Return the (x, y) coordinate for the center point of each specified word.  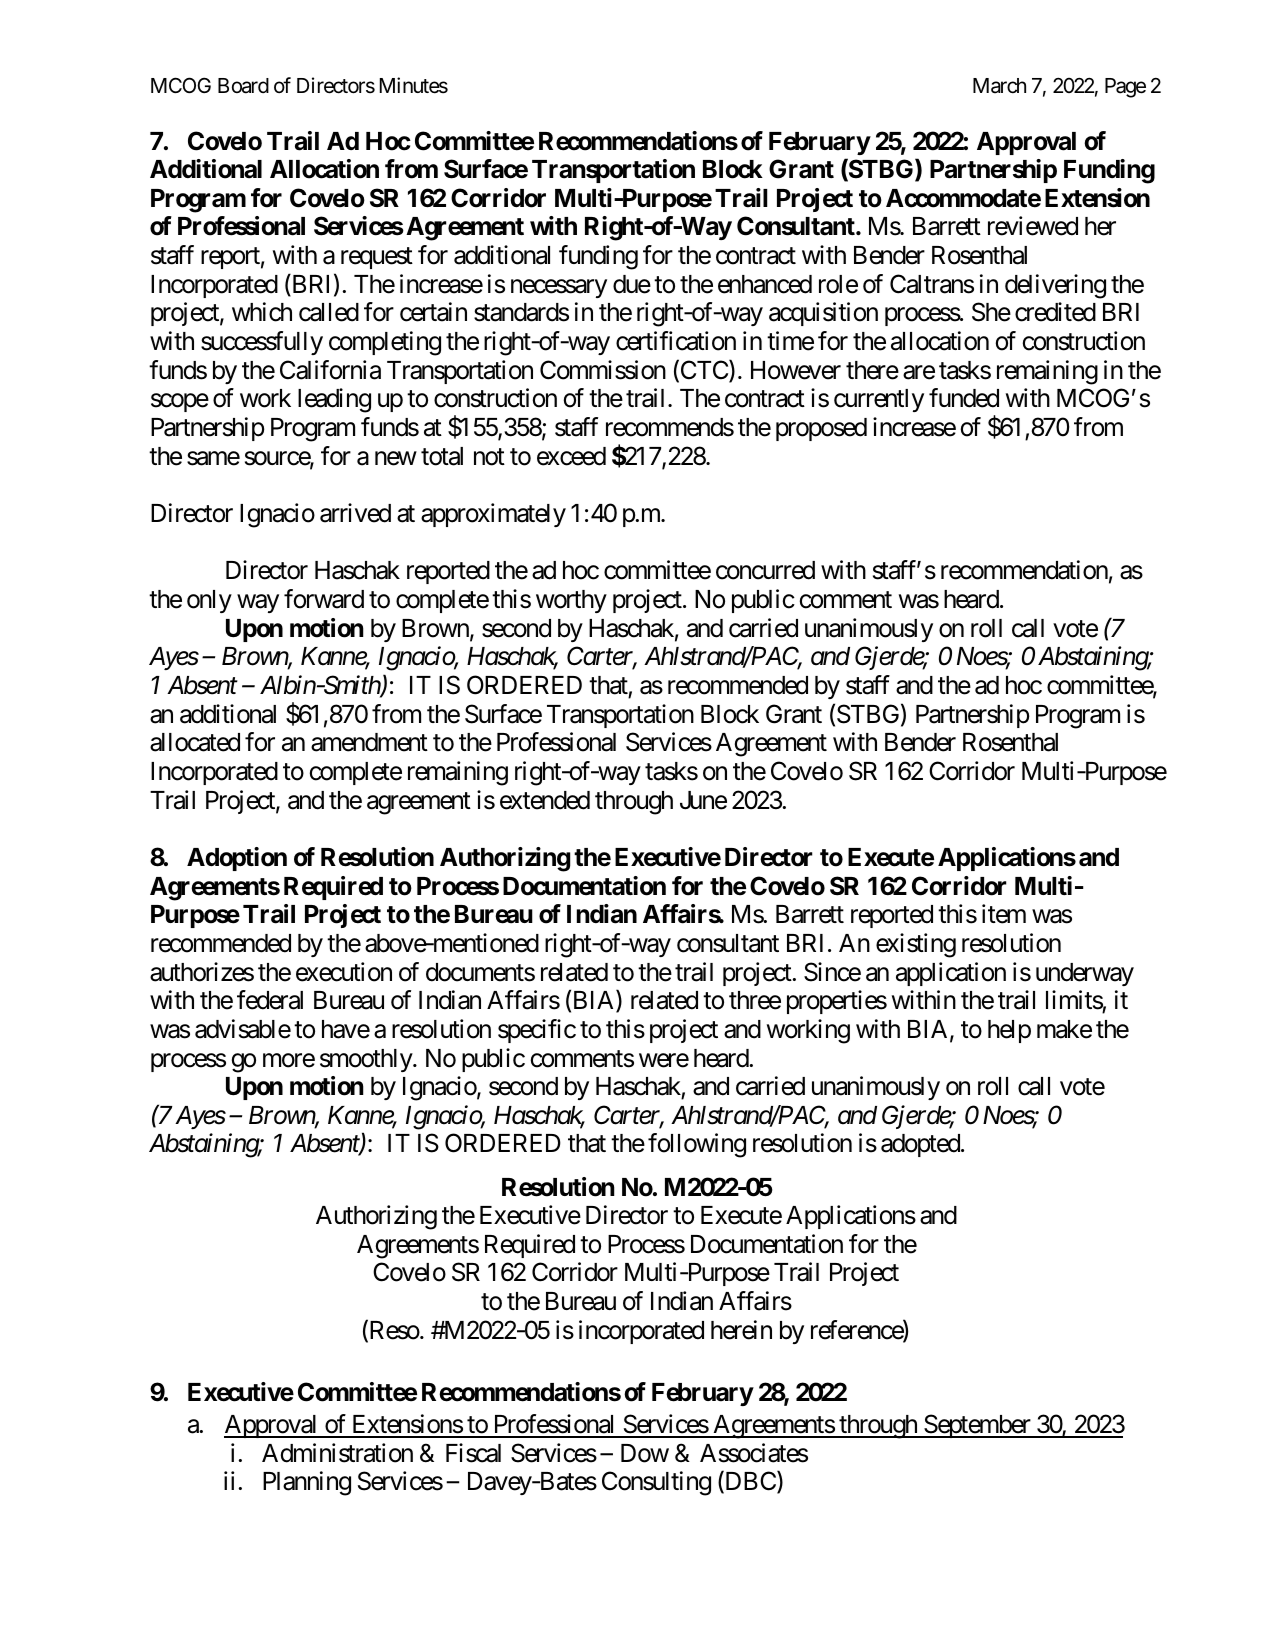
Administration (337, 1453)
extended (545, 800)
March (999, 86)
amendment (369, 742)
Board (243, 86)
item (1004, 914)
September (977, 1426)
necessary (559, 288)
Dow (645, 1453)
